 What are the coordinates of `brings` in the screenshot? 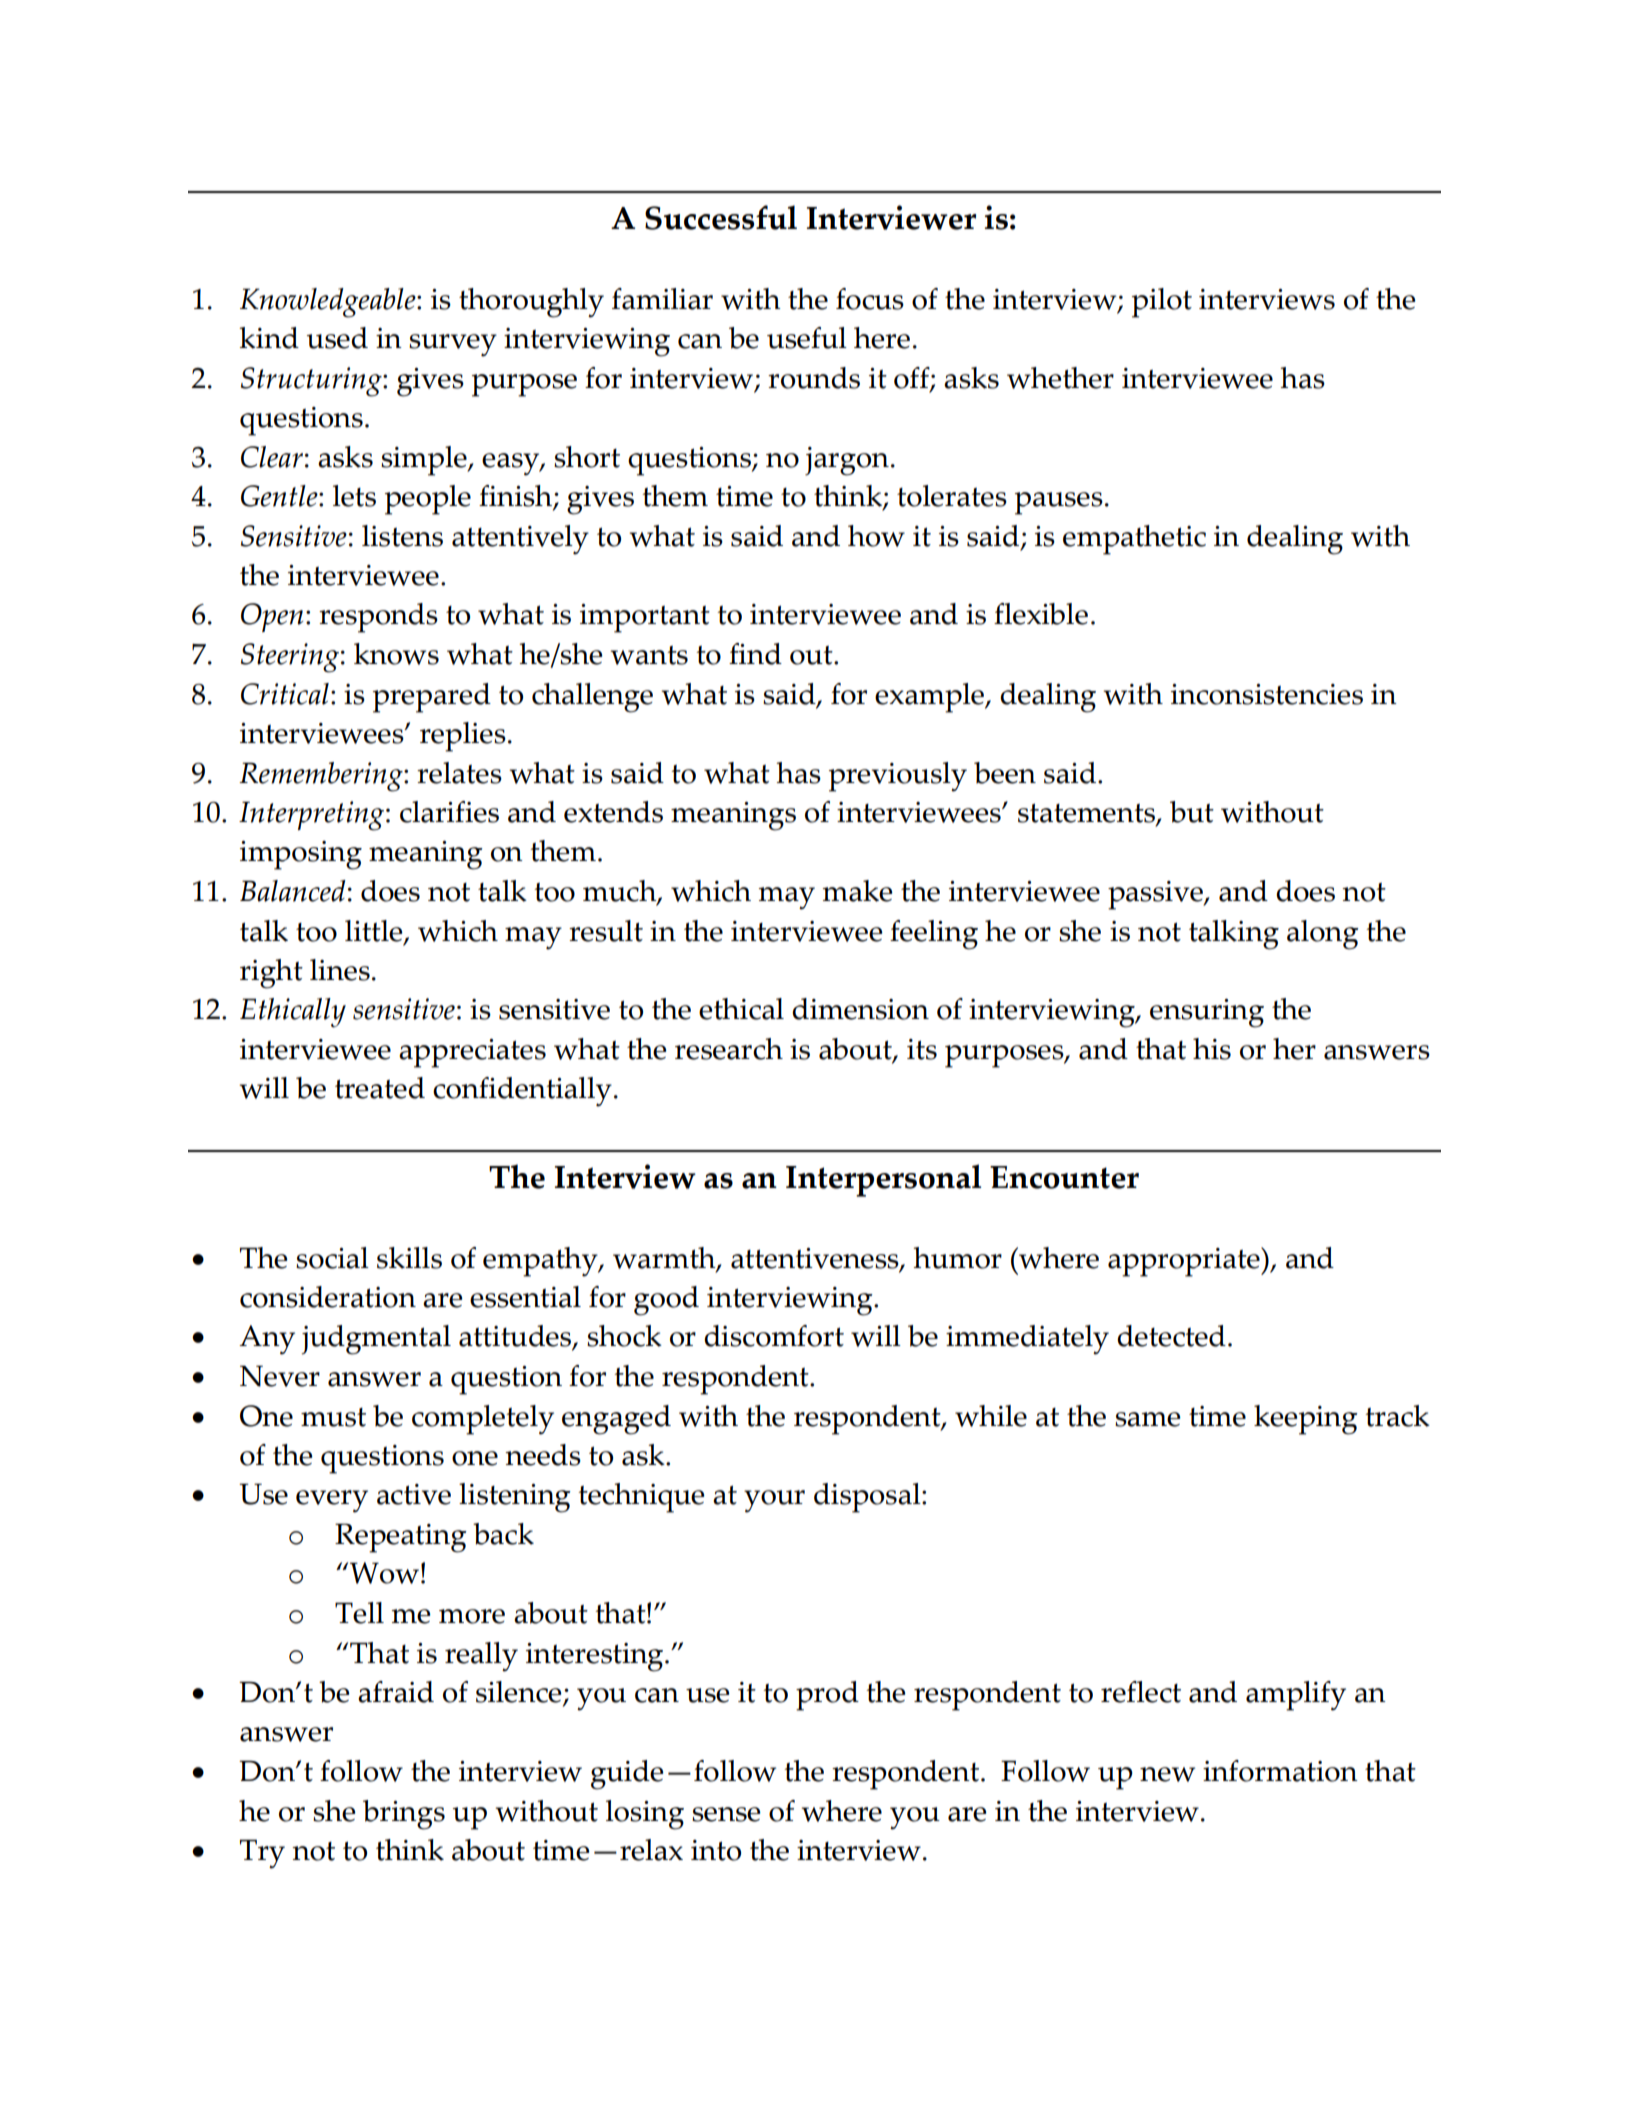 It's located at (404, 1815).
